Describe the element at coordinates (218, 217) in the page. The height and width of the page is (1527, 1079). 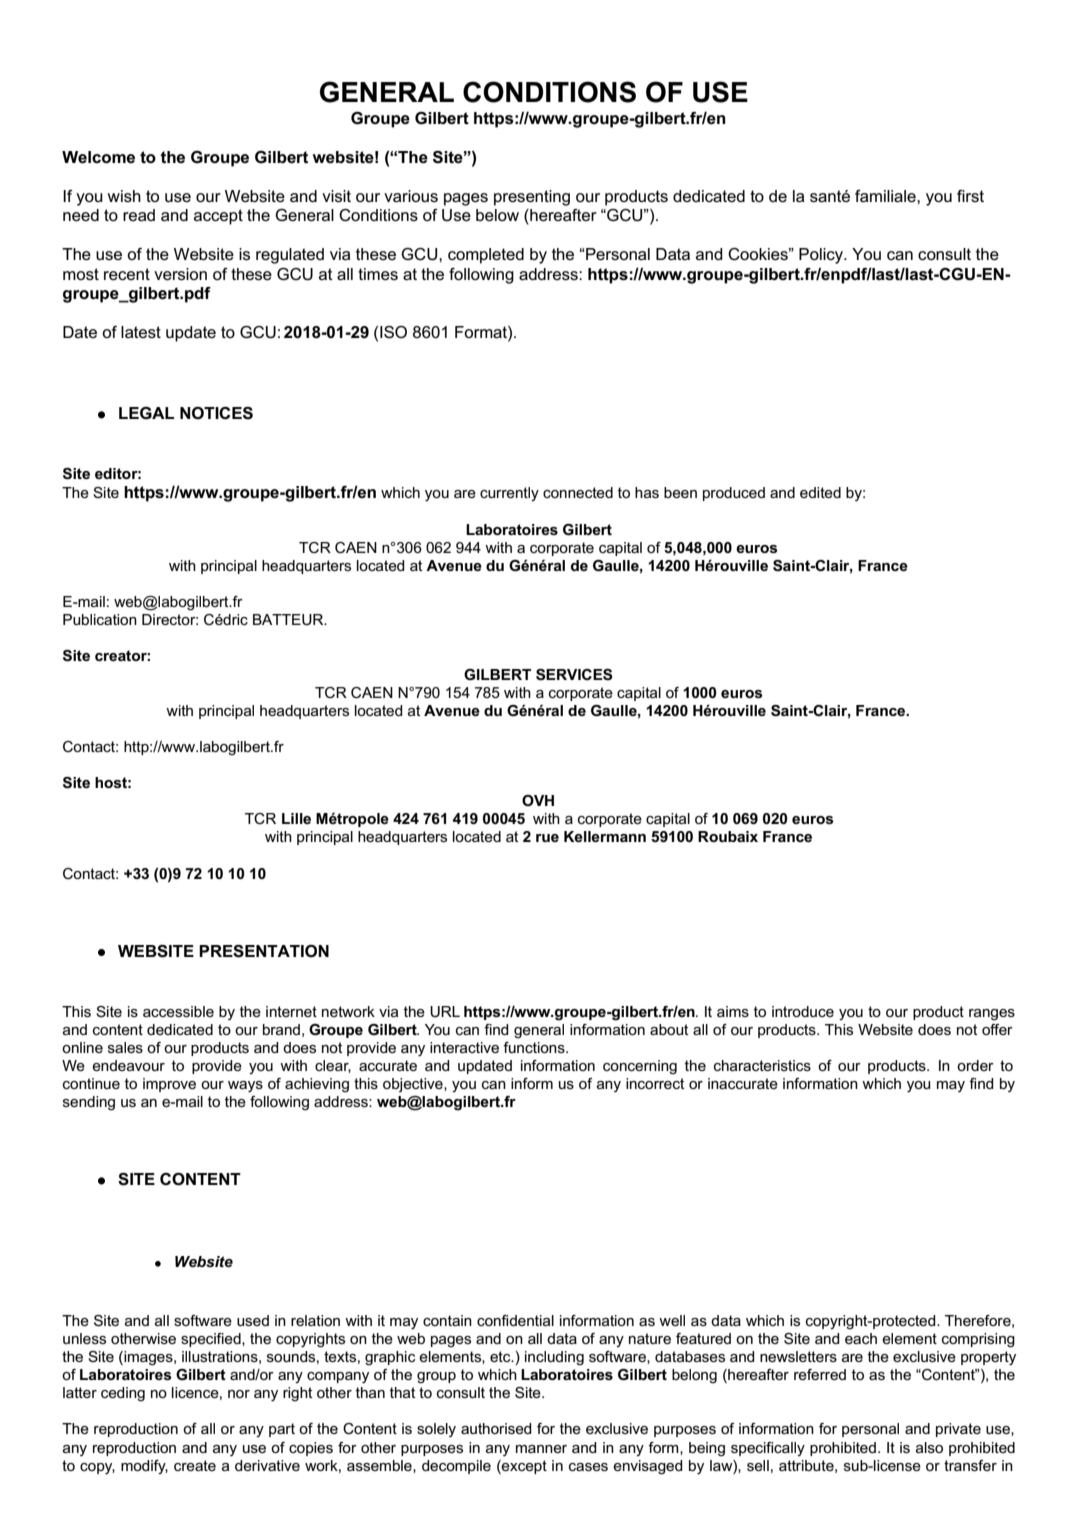
I see `accept` at that location.
